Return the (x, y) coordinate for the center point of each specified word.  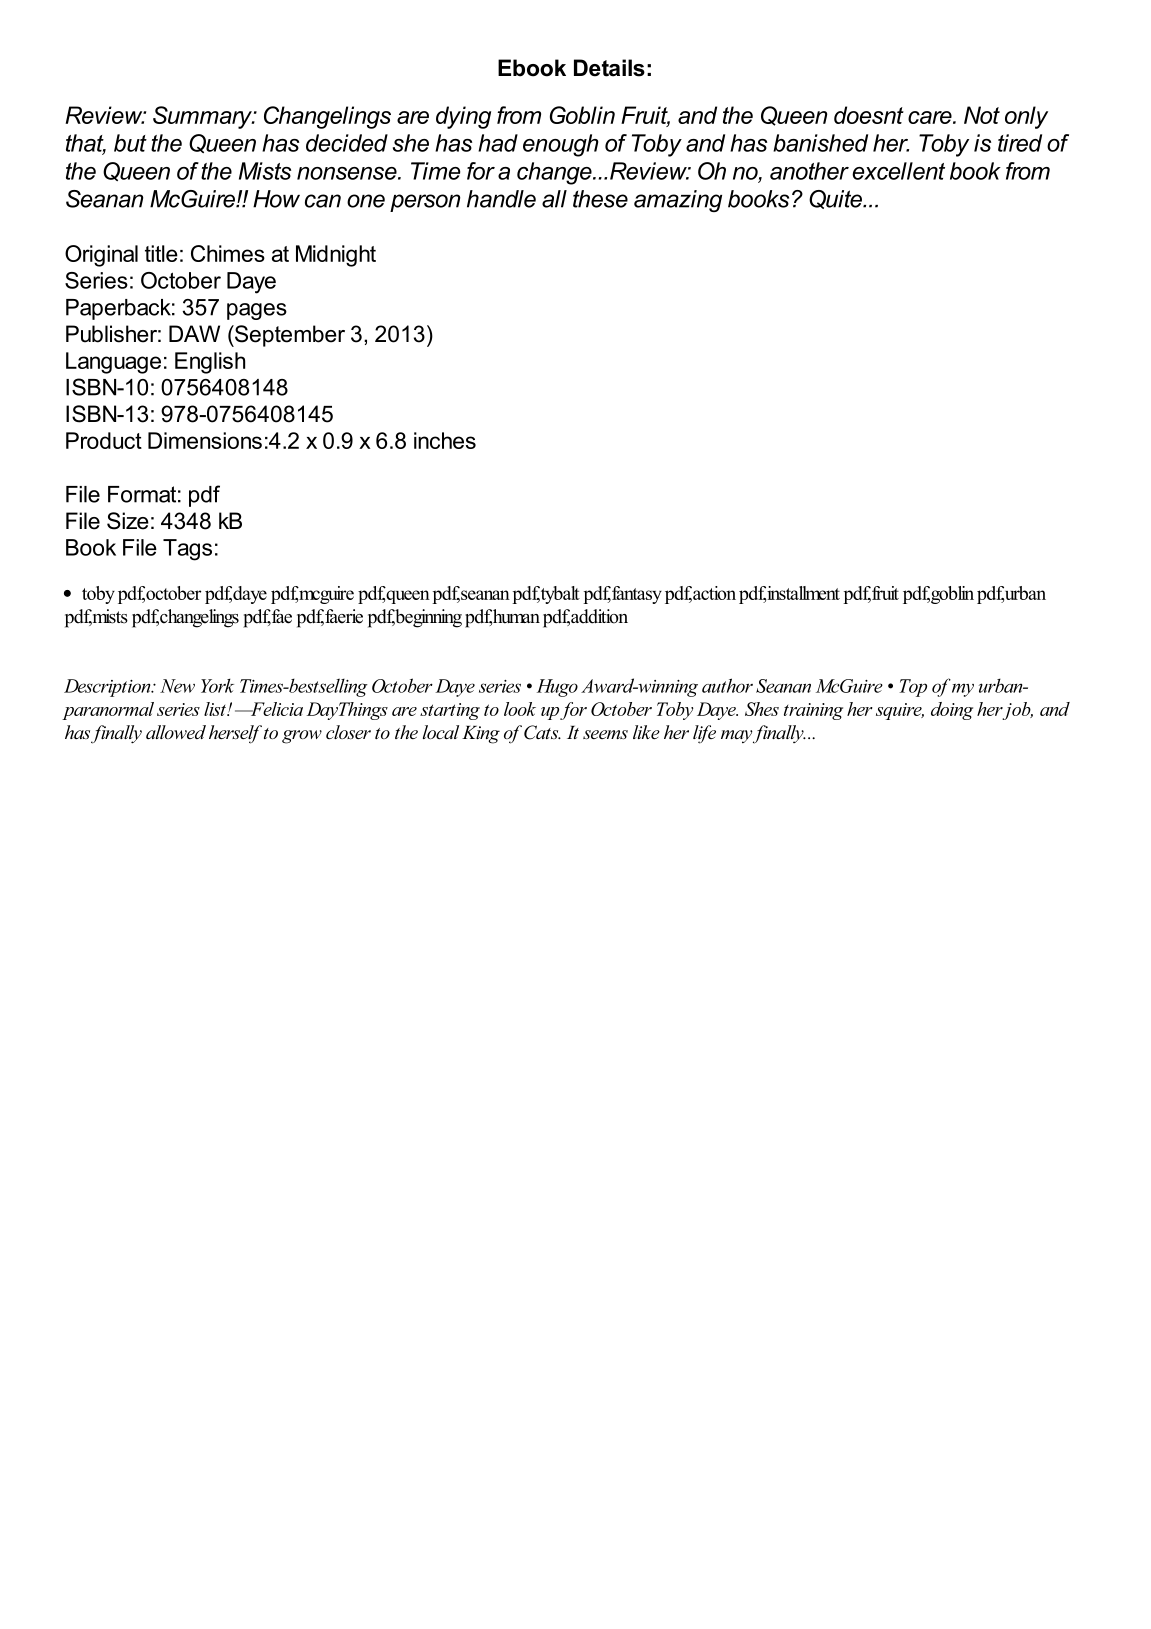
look (520, 709)
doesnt (869, 115)
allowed (176, 732)
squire (900, 711)
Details (609, 68)
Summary (203, 117)
